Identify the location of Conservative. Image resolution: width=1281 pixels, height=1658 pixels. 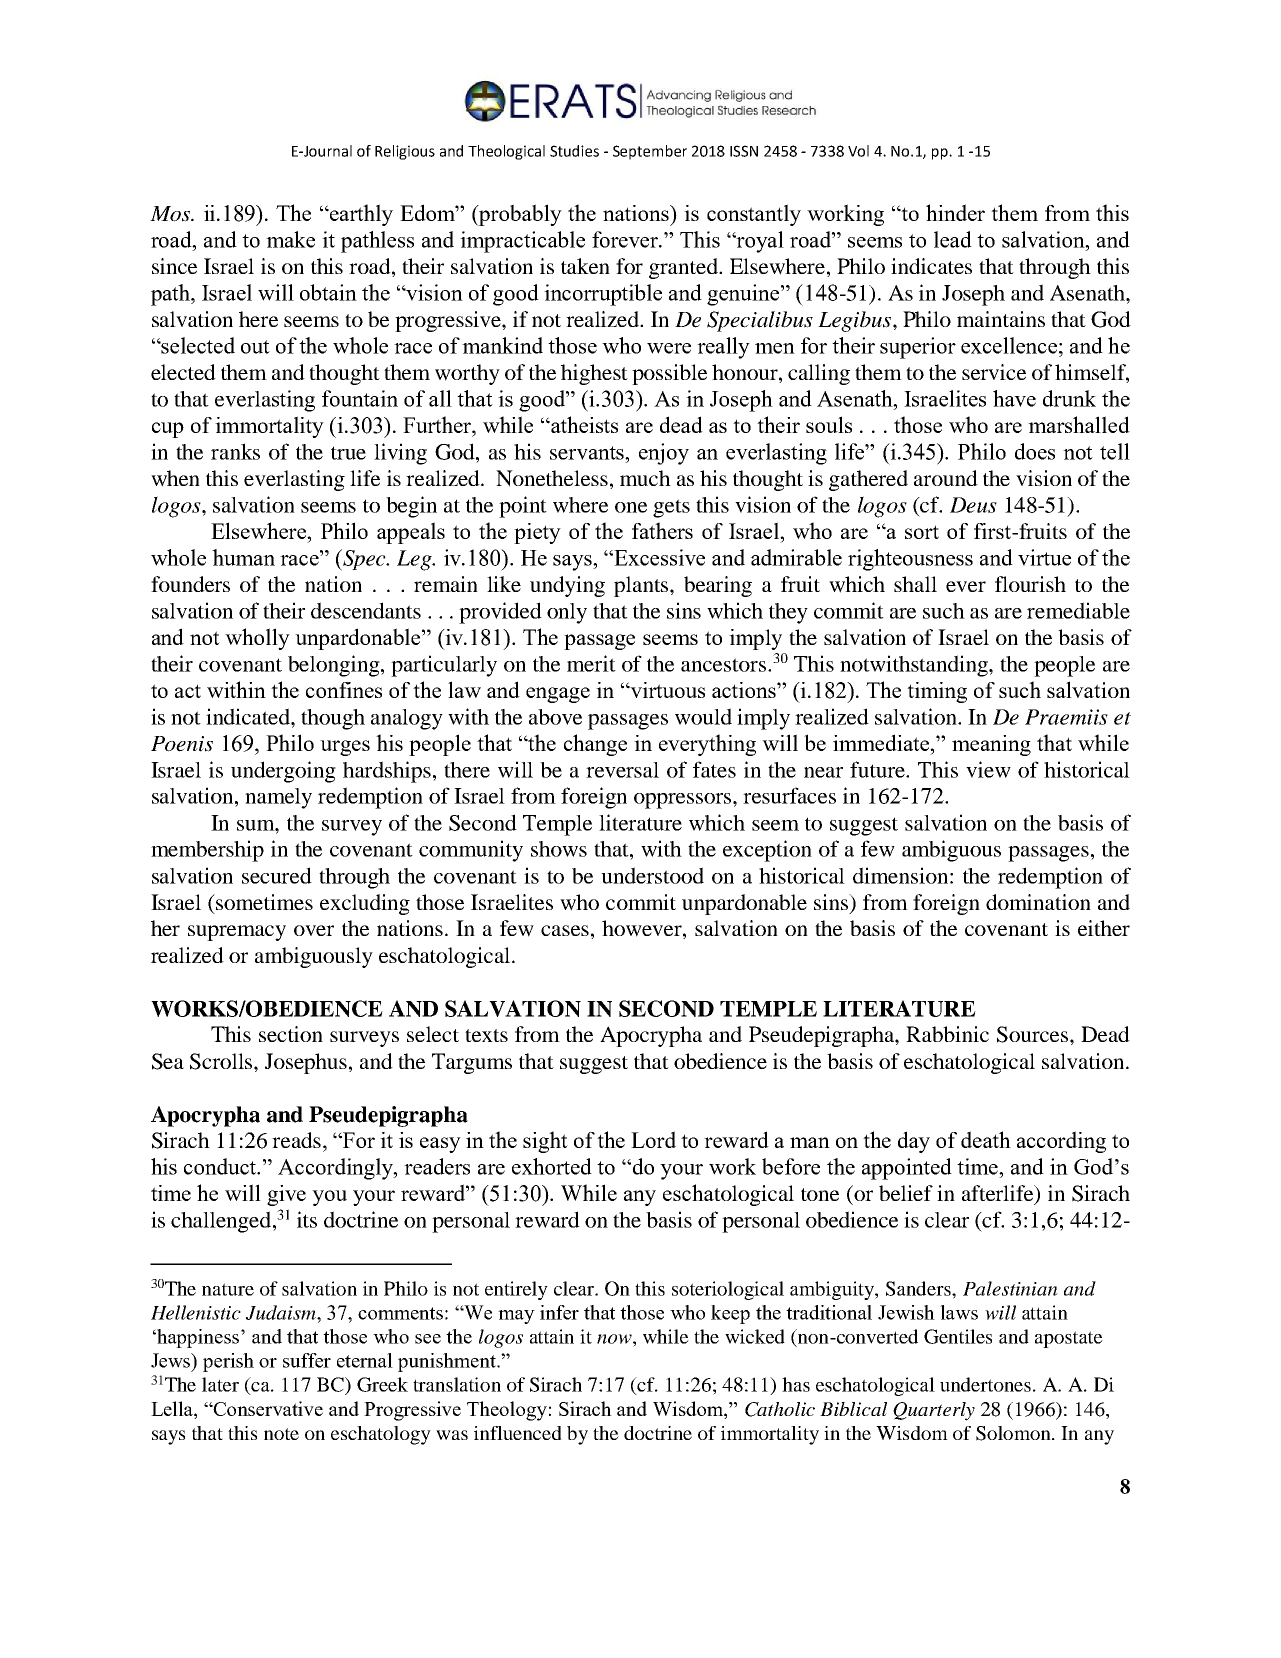
(267, 1408).
